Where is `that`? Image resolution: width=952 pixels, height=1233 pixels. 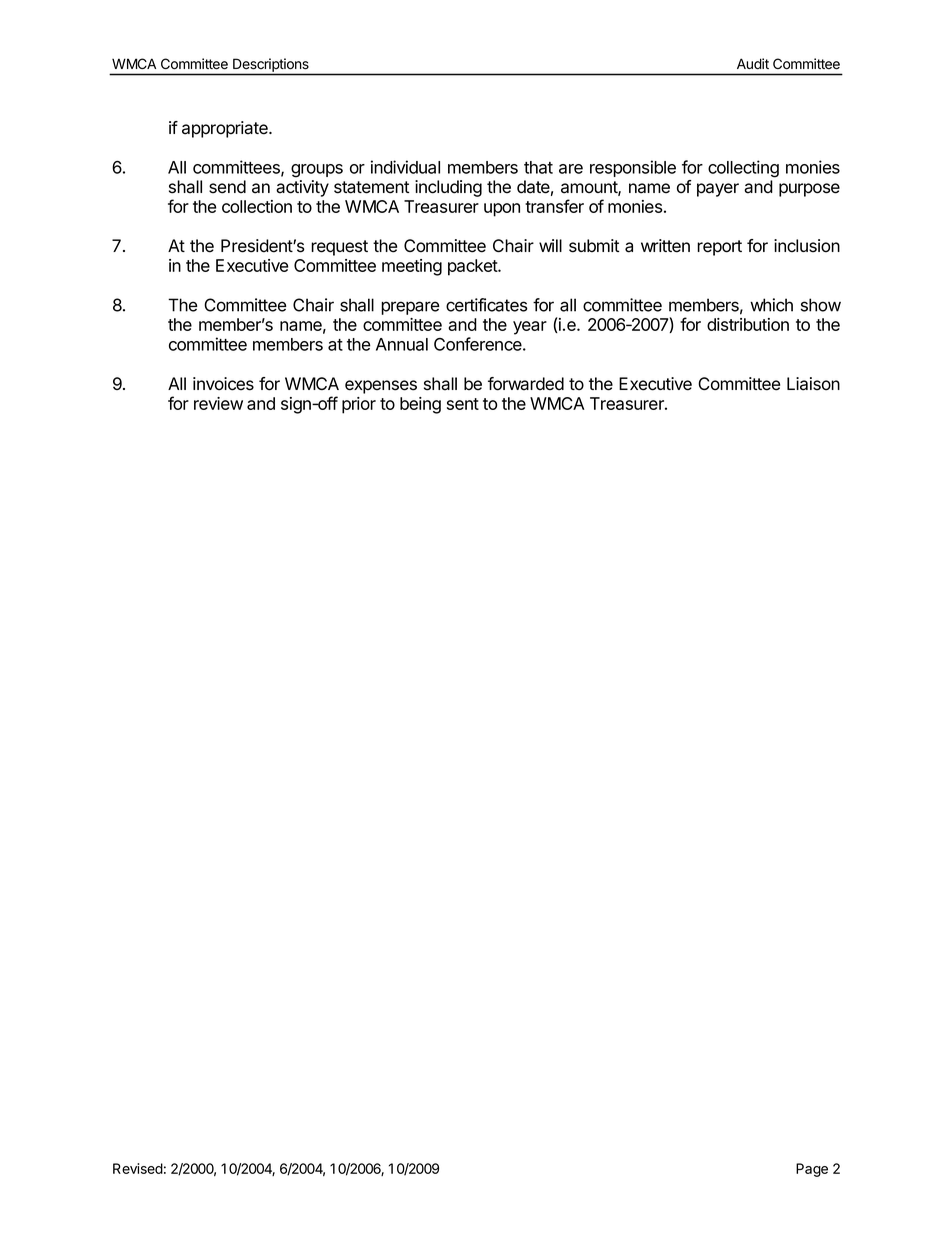
that is located at coordinates (538, 167).
